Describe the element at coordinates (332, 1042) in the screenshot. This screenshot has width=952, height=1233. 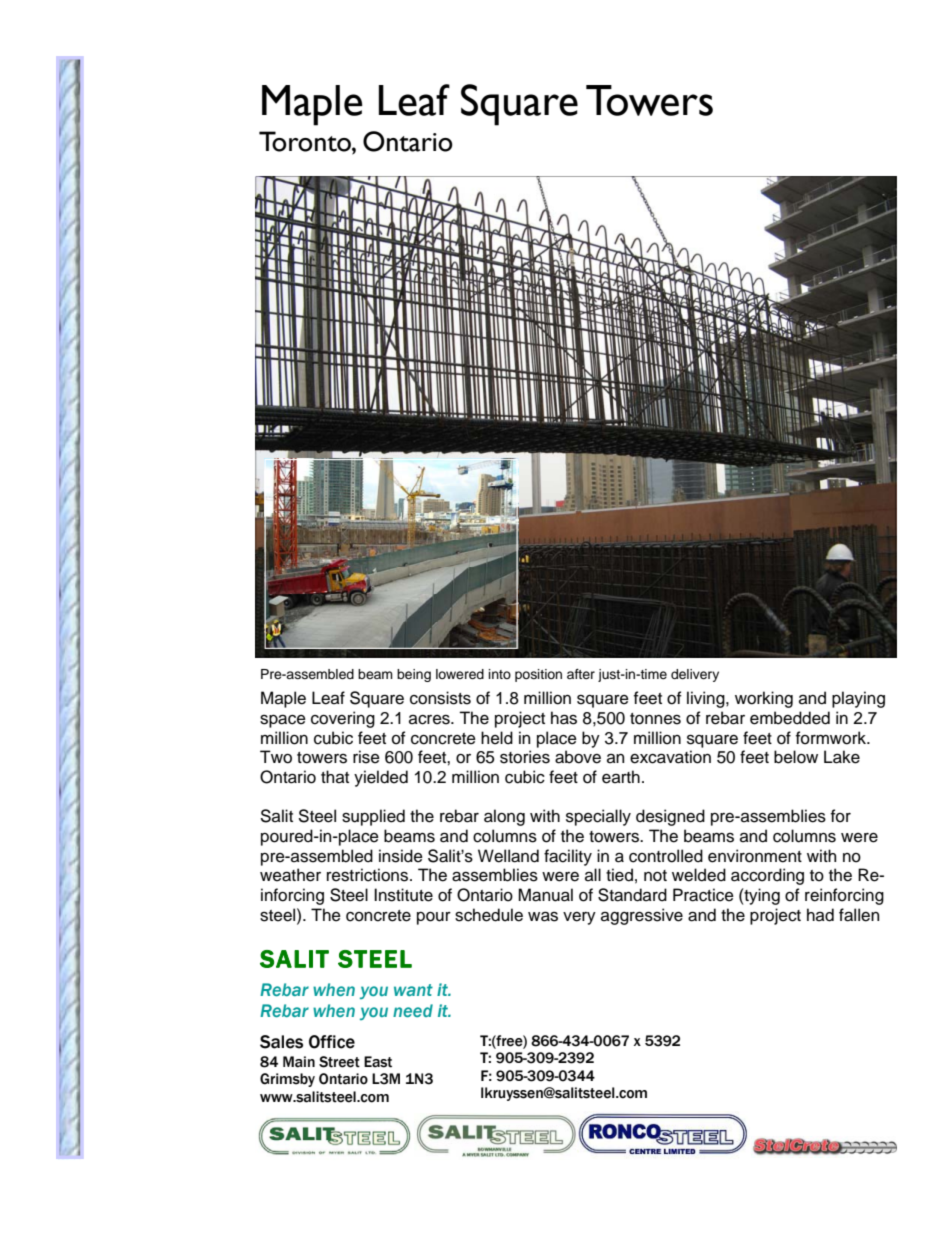
I see `Office` at that location.
